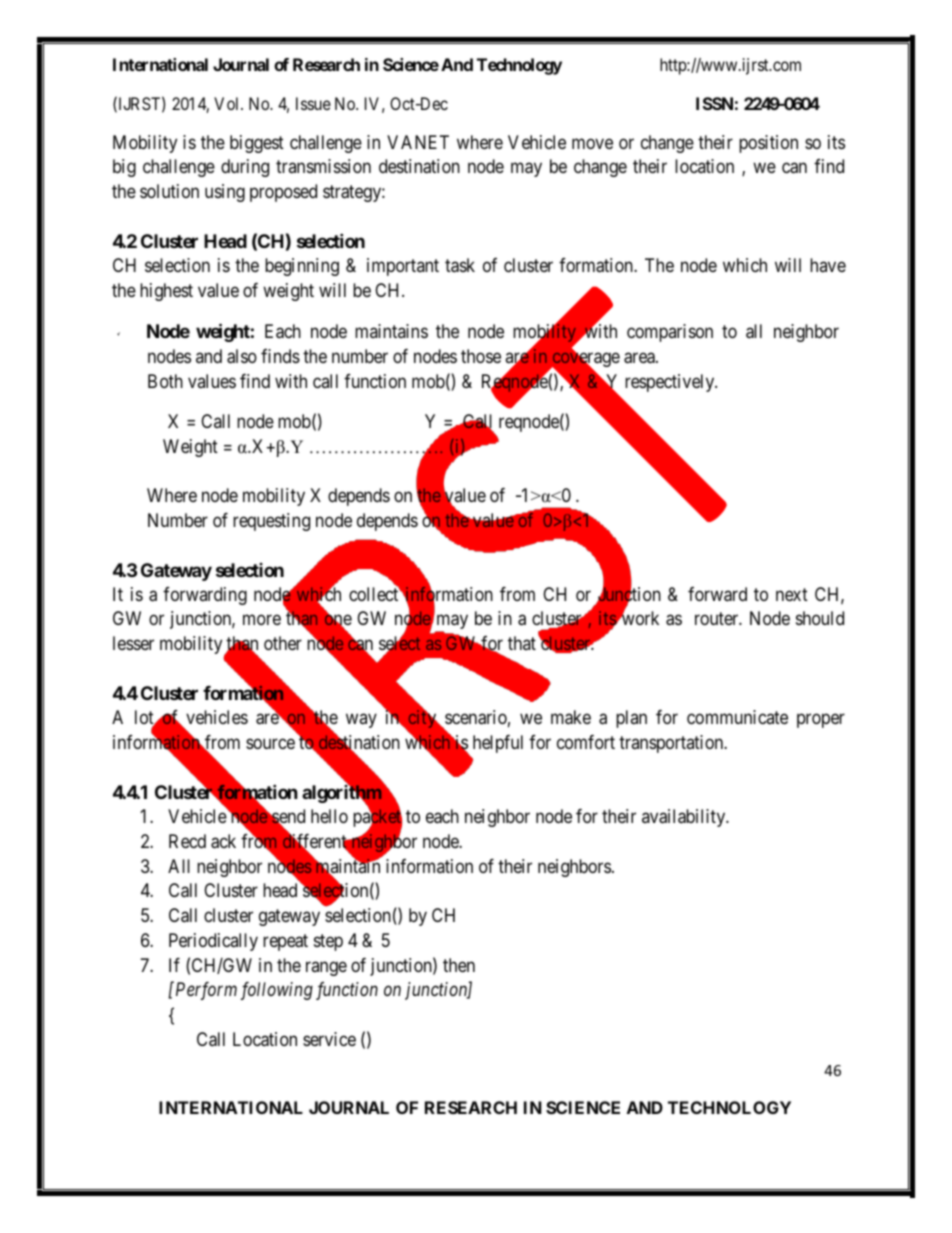 Image resolution: width=952 pixels, height=1233 pixels. I want to click on Perform, so click(205, 991).
